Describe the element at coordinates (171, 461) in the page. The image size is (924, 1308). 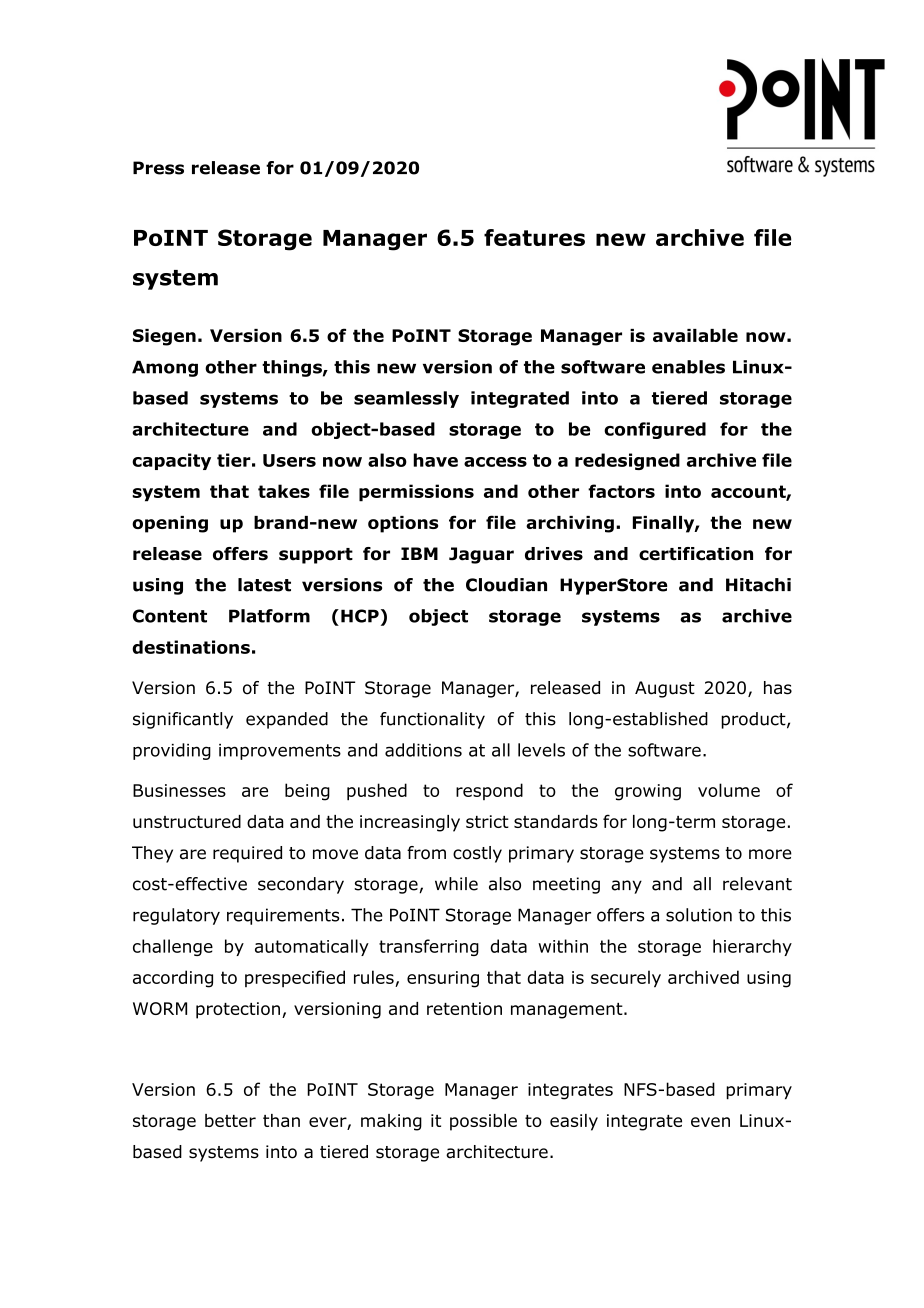
I see `capacity` at that location.
